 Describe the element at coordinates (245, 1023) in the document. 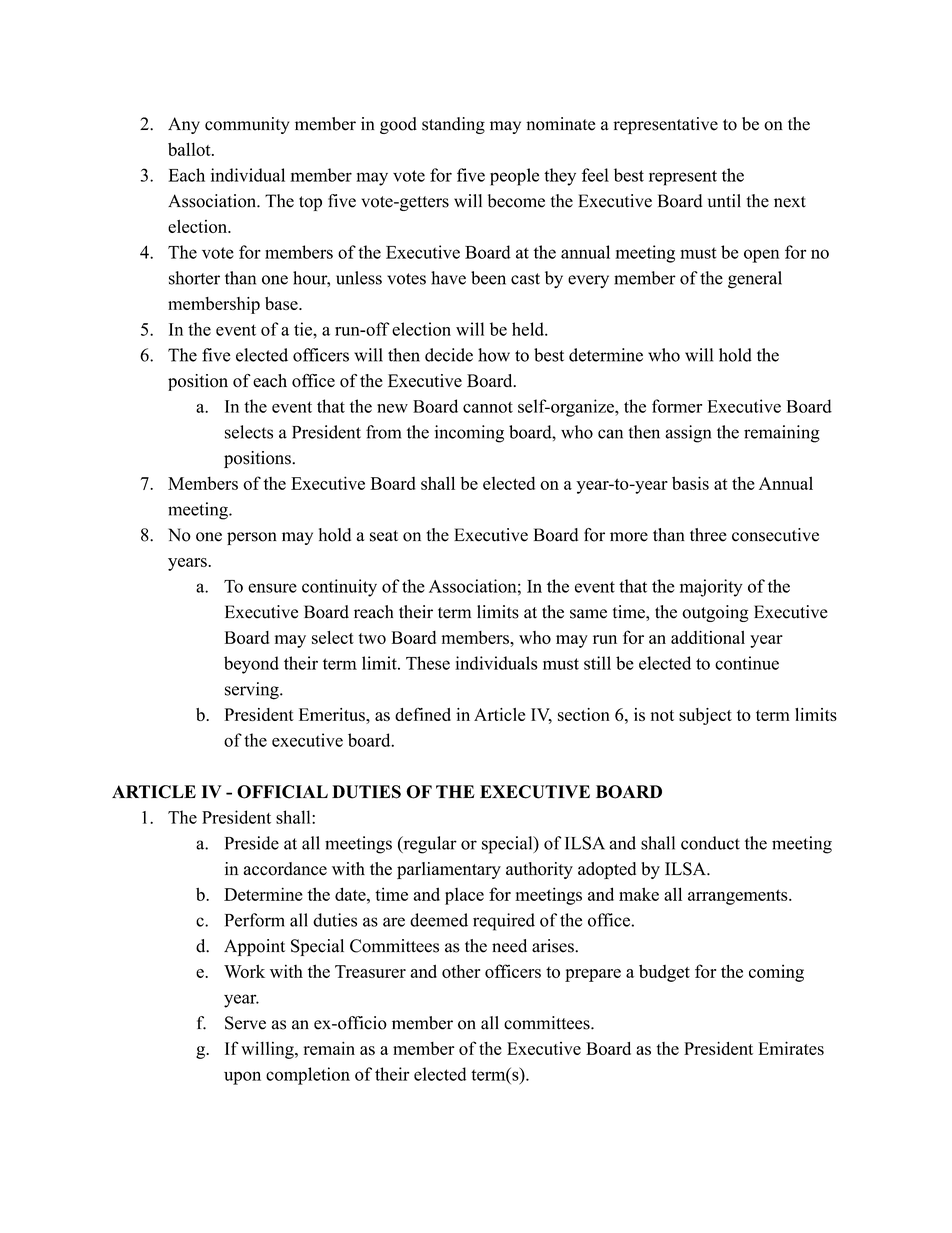

I see `Serve` at that location.
